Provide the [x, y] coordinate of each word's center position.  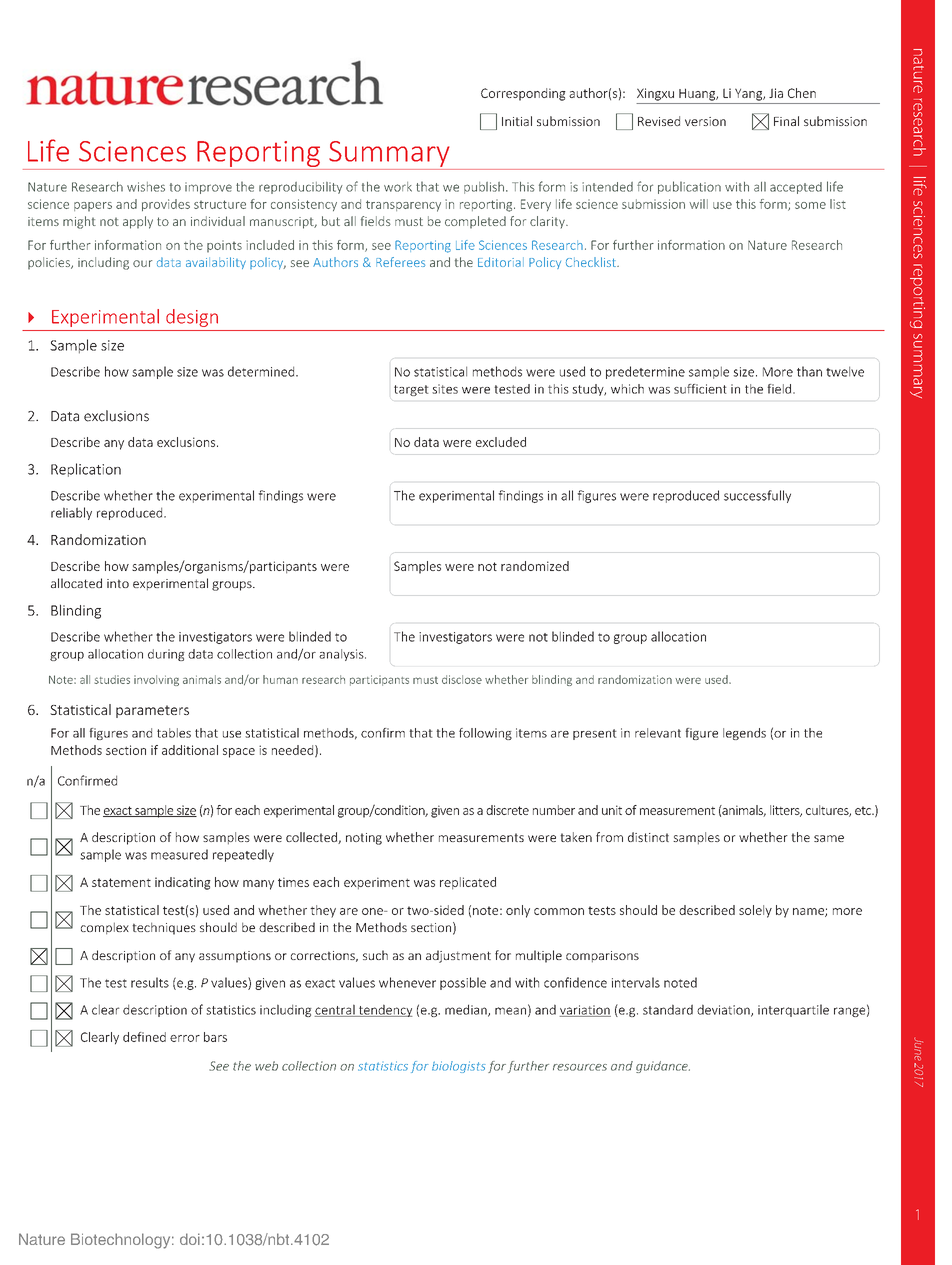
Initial [517, 121]
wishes [146, 187]
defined [144, 1037]
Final [786, 121]
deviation [724, 1010]
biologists [459, 1067]
